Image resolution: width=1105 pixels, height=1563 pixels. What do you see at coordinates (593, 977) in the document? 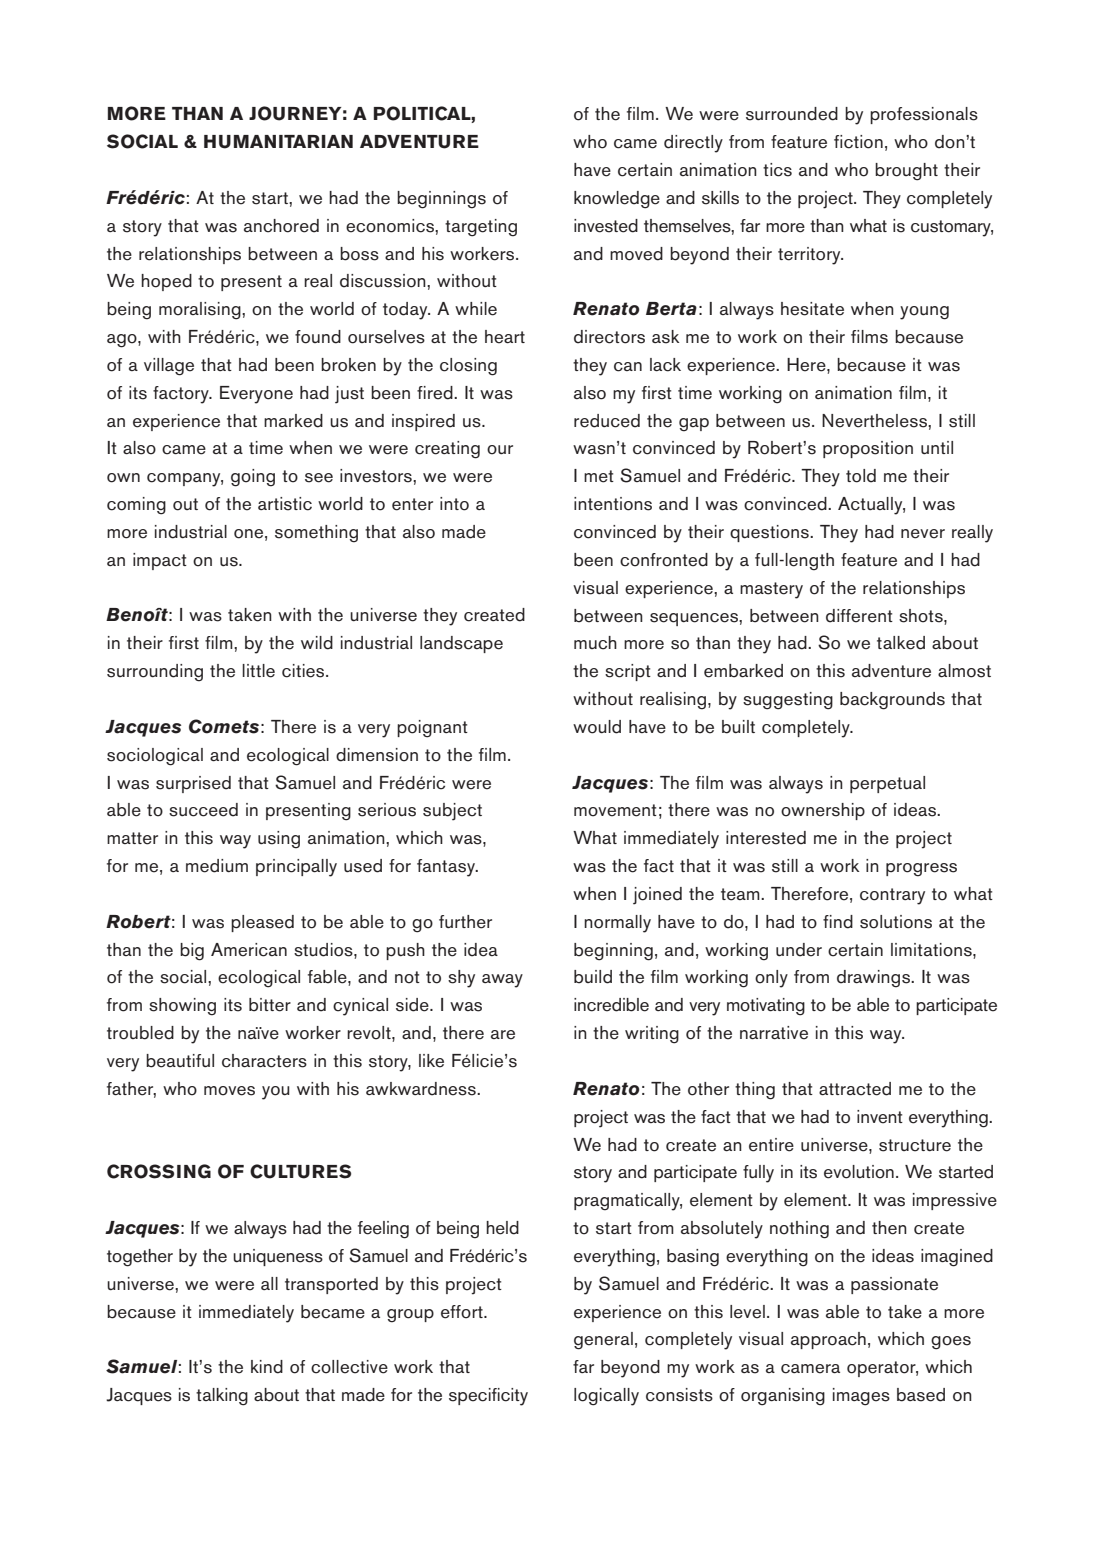
I see `build` at bounding box center [593, 977].
